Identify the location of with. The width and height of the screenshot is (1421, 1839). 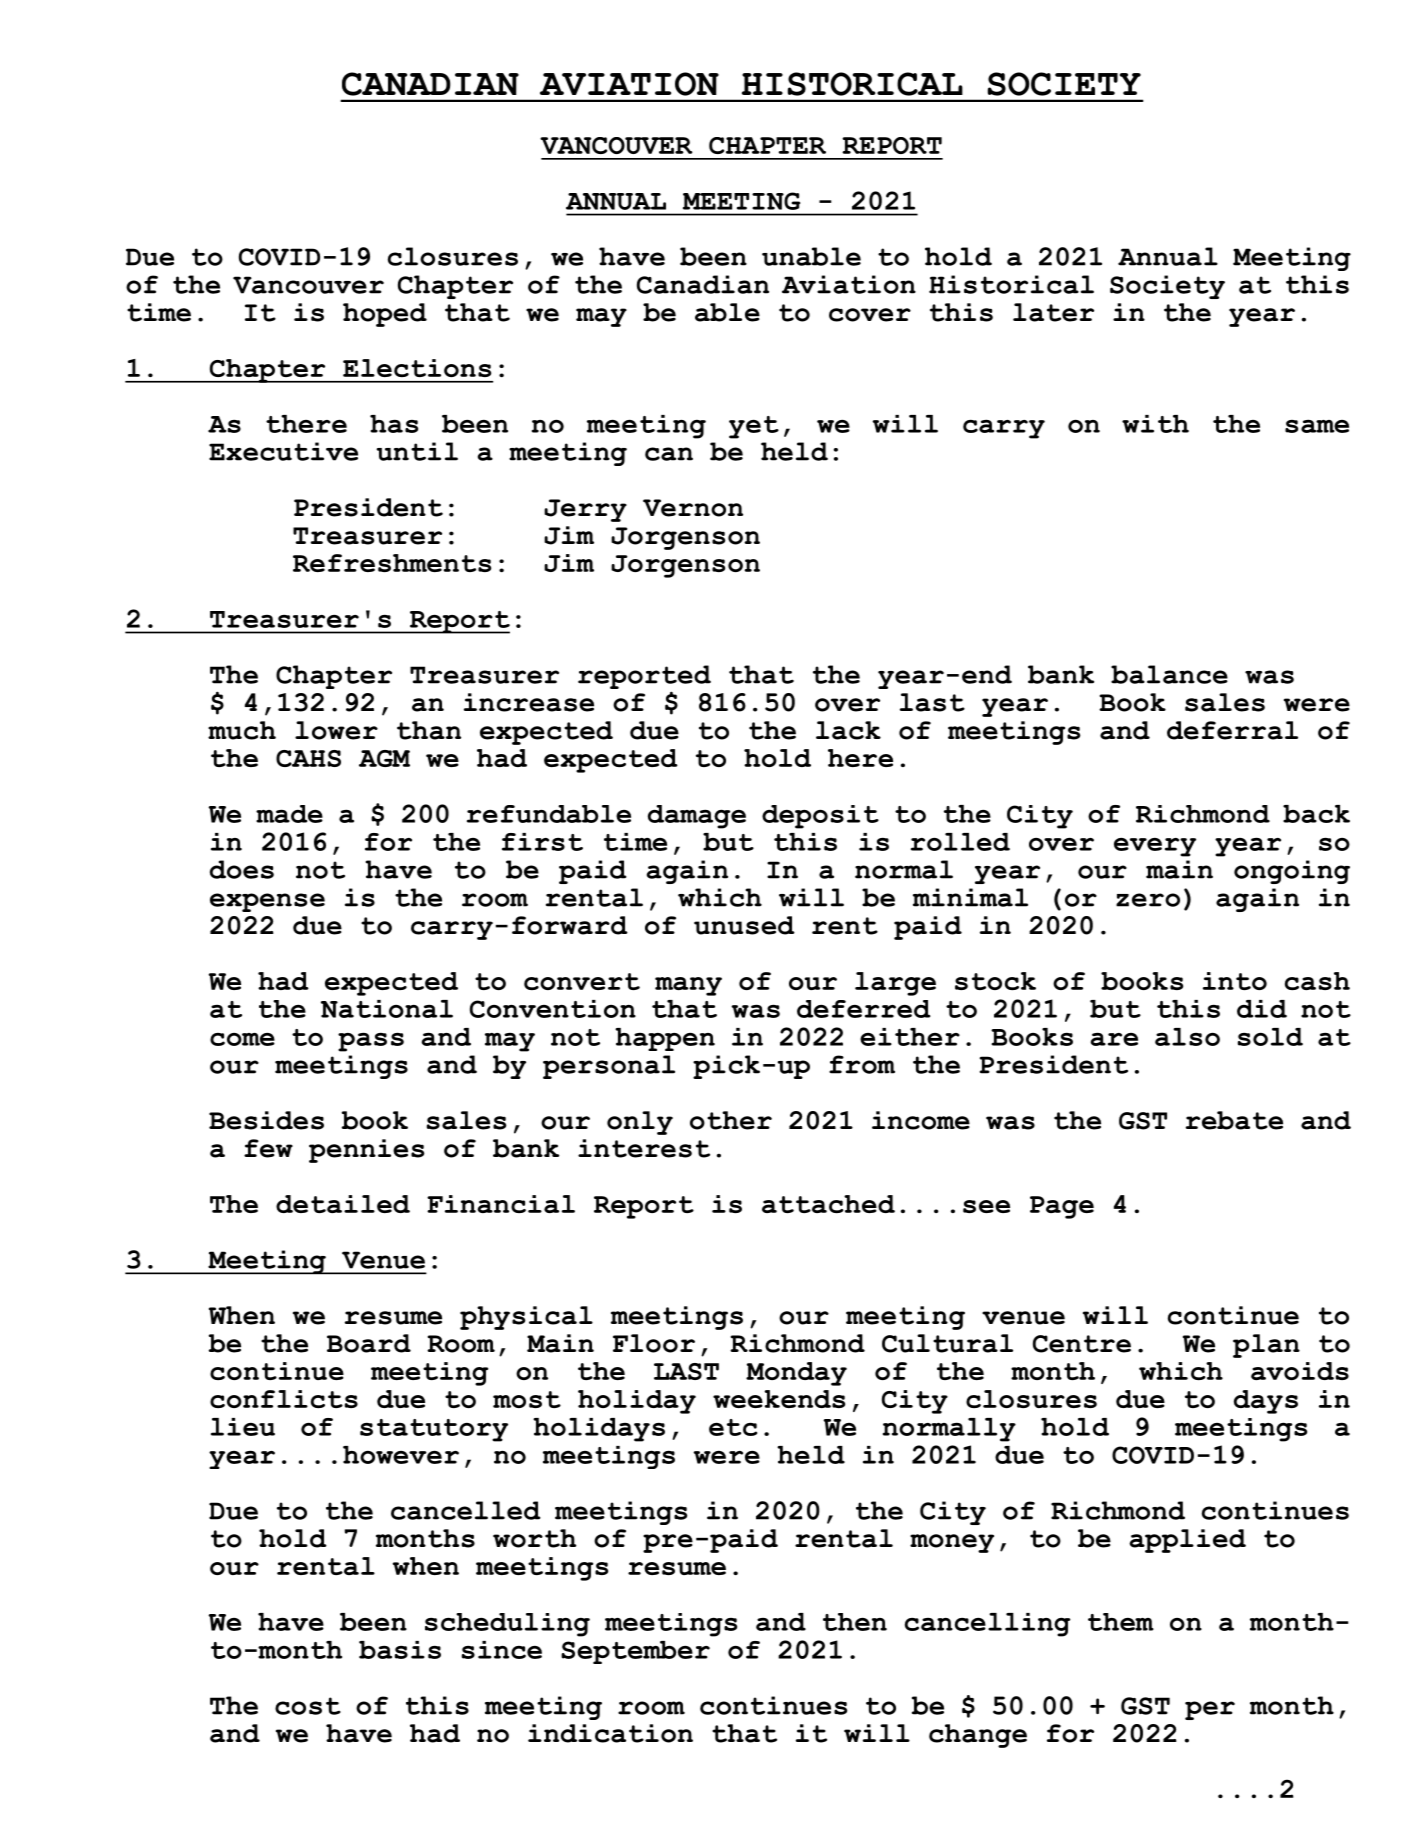
(1155, 424).
